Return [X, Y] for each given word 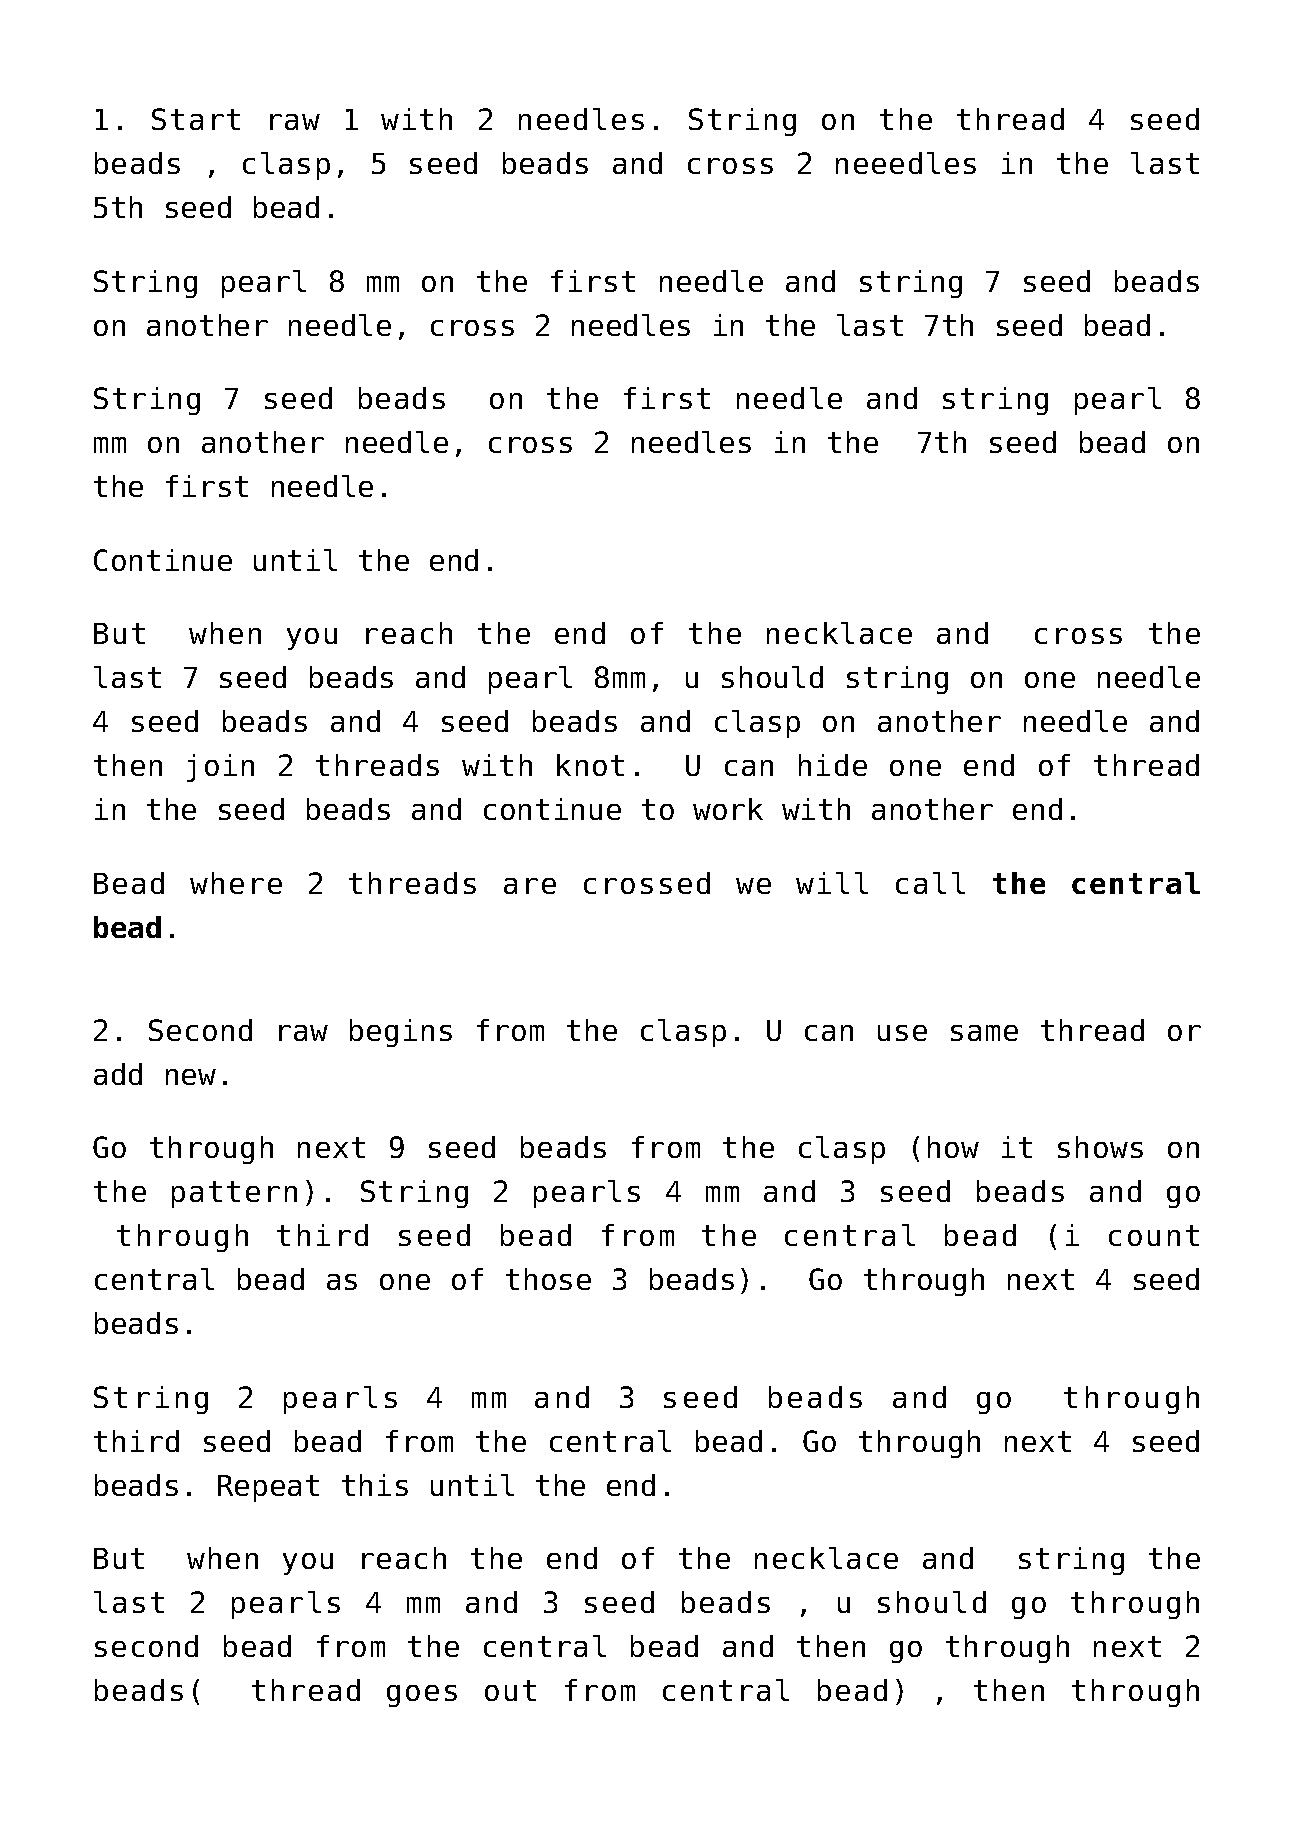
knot [590, 765]
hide [833, 765]
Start [196, 119]
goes [422, 1696]
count [1154, 1235]
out [510, 1690]
